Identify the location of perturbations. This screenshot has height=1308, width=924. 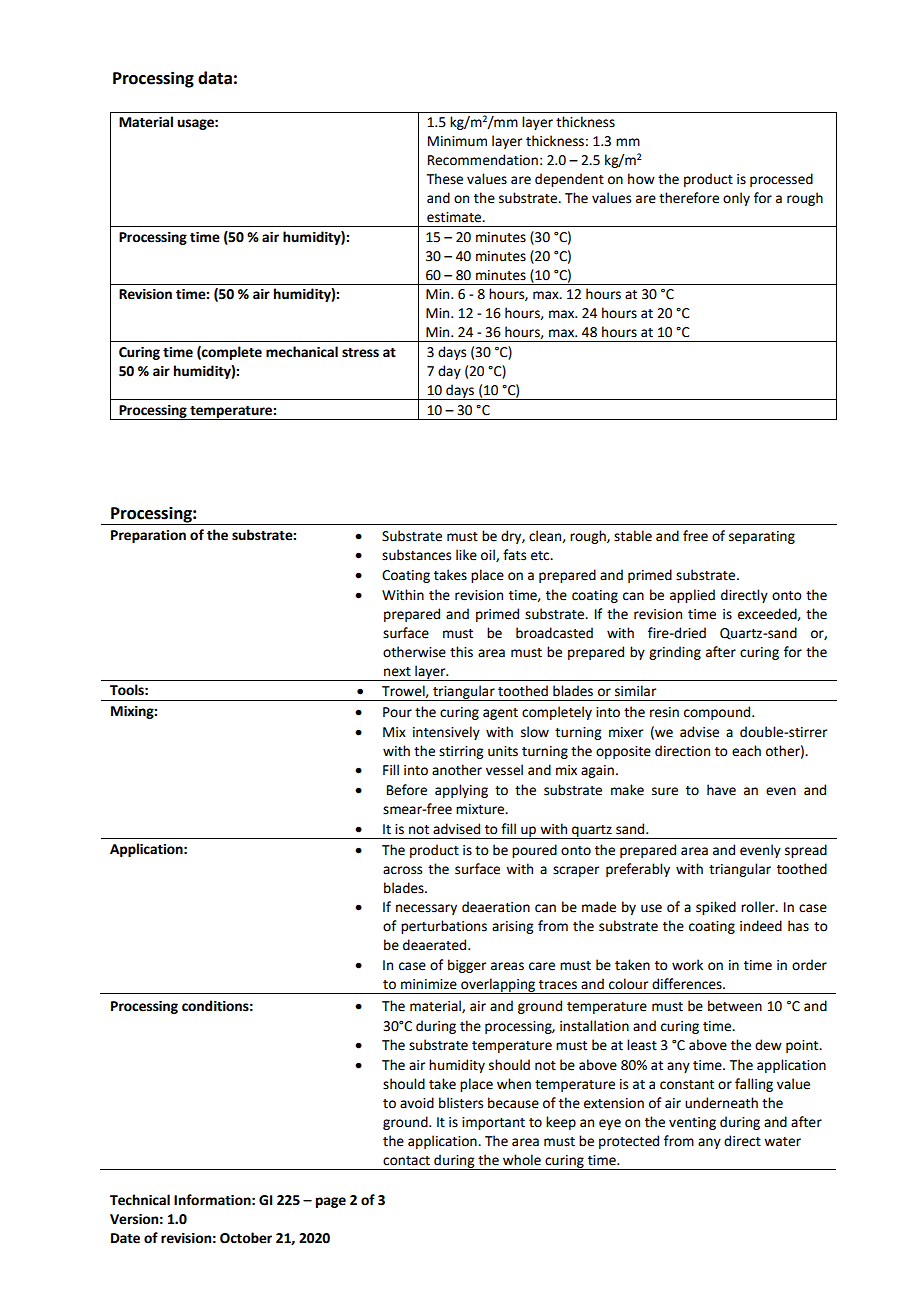
(444, 927).
